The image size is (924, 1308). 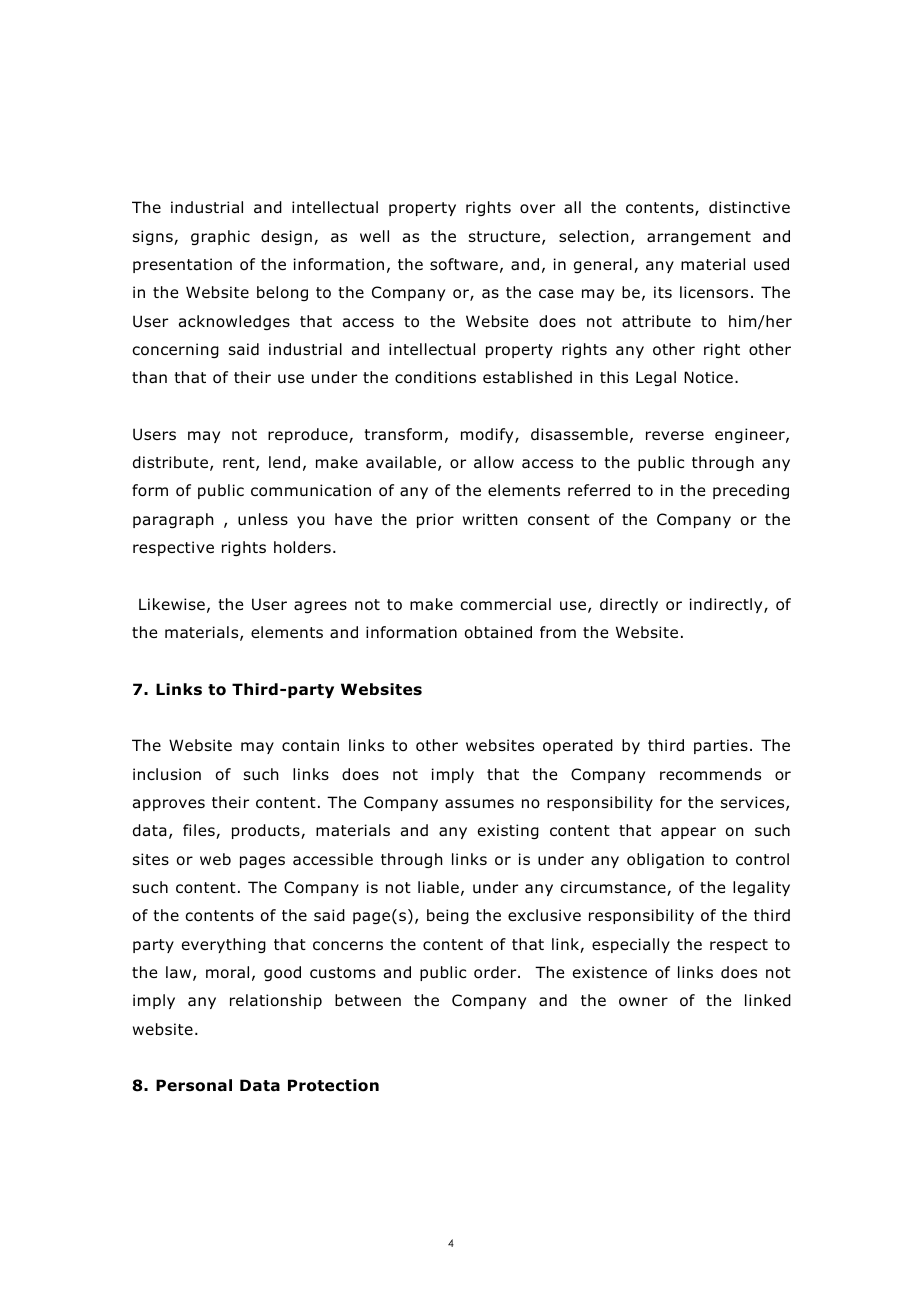 I want to click on Personal, so click(x=194, y=1085).
